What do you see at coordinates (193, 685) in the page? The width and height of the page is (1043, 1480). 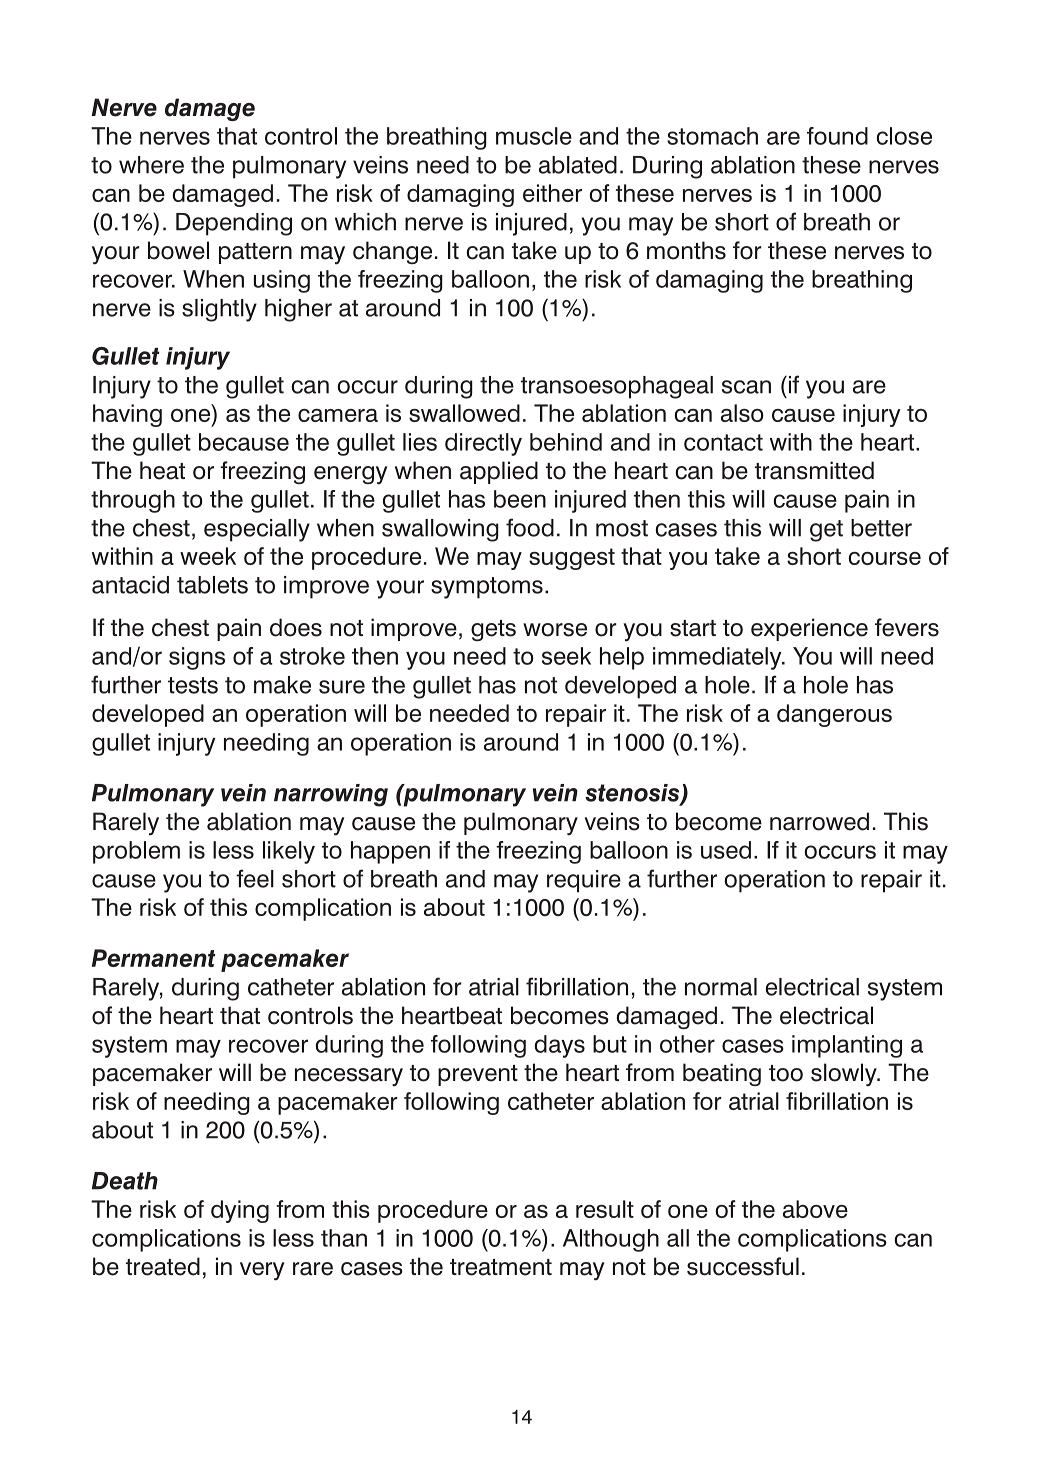 I see `tests` at bounding box center [193, 685].
